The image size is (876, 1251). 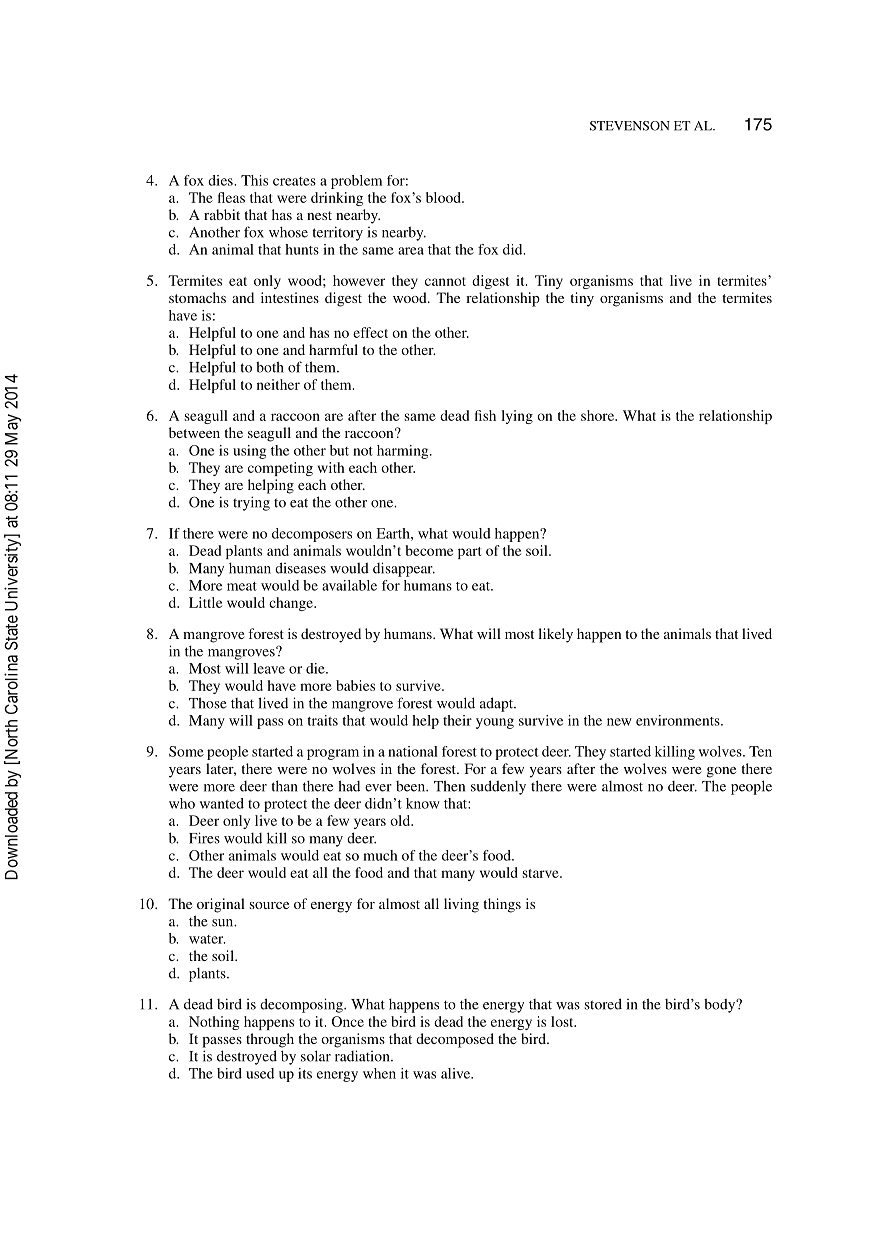 What do you see at coordinates (444, 197) in the screenshot?
I see `blood` at bounding box center [444, 197].
